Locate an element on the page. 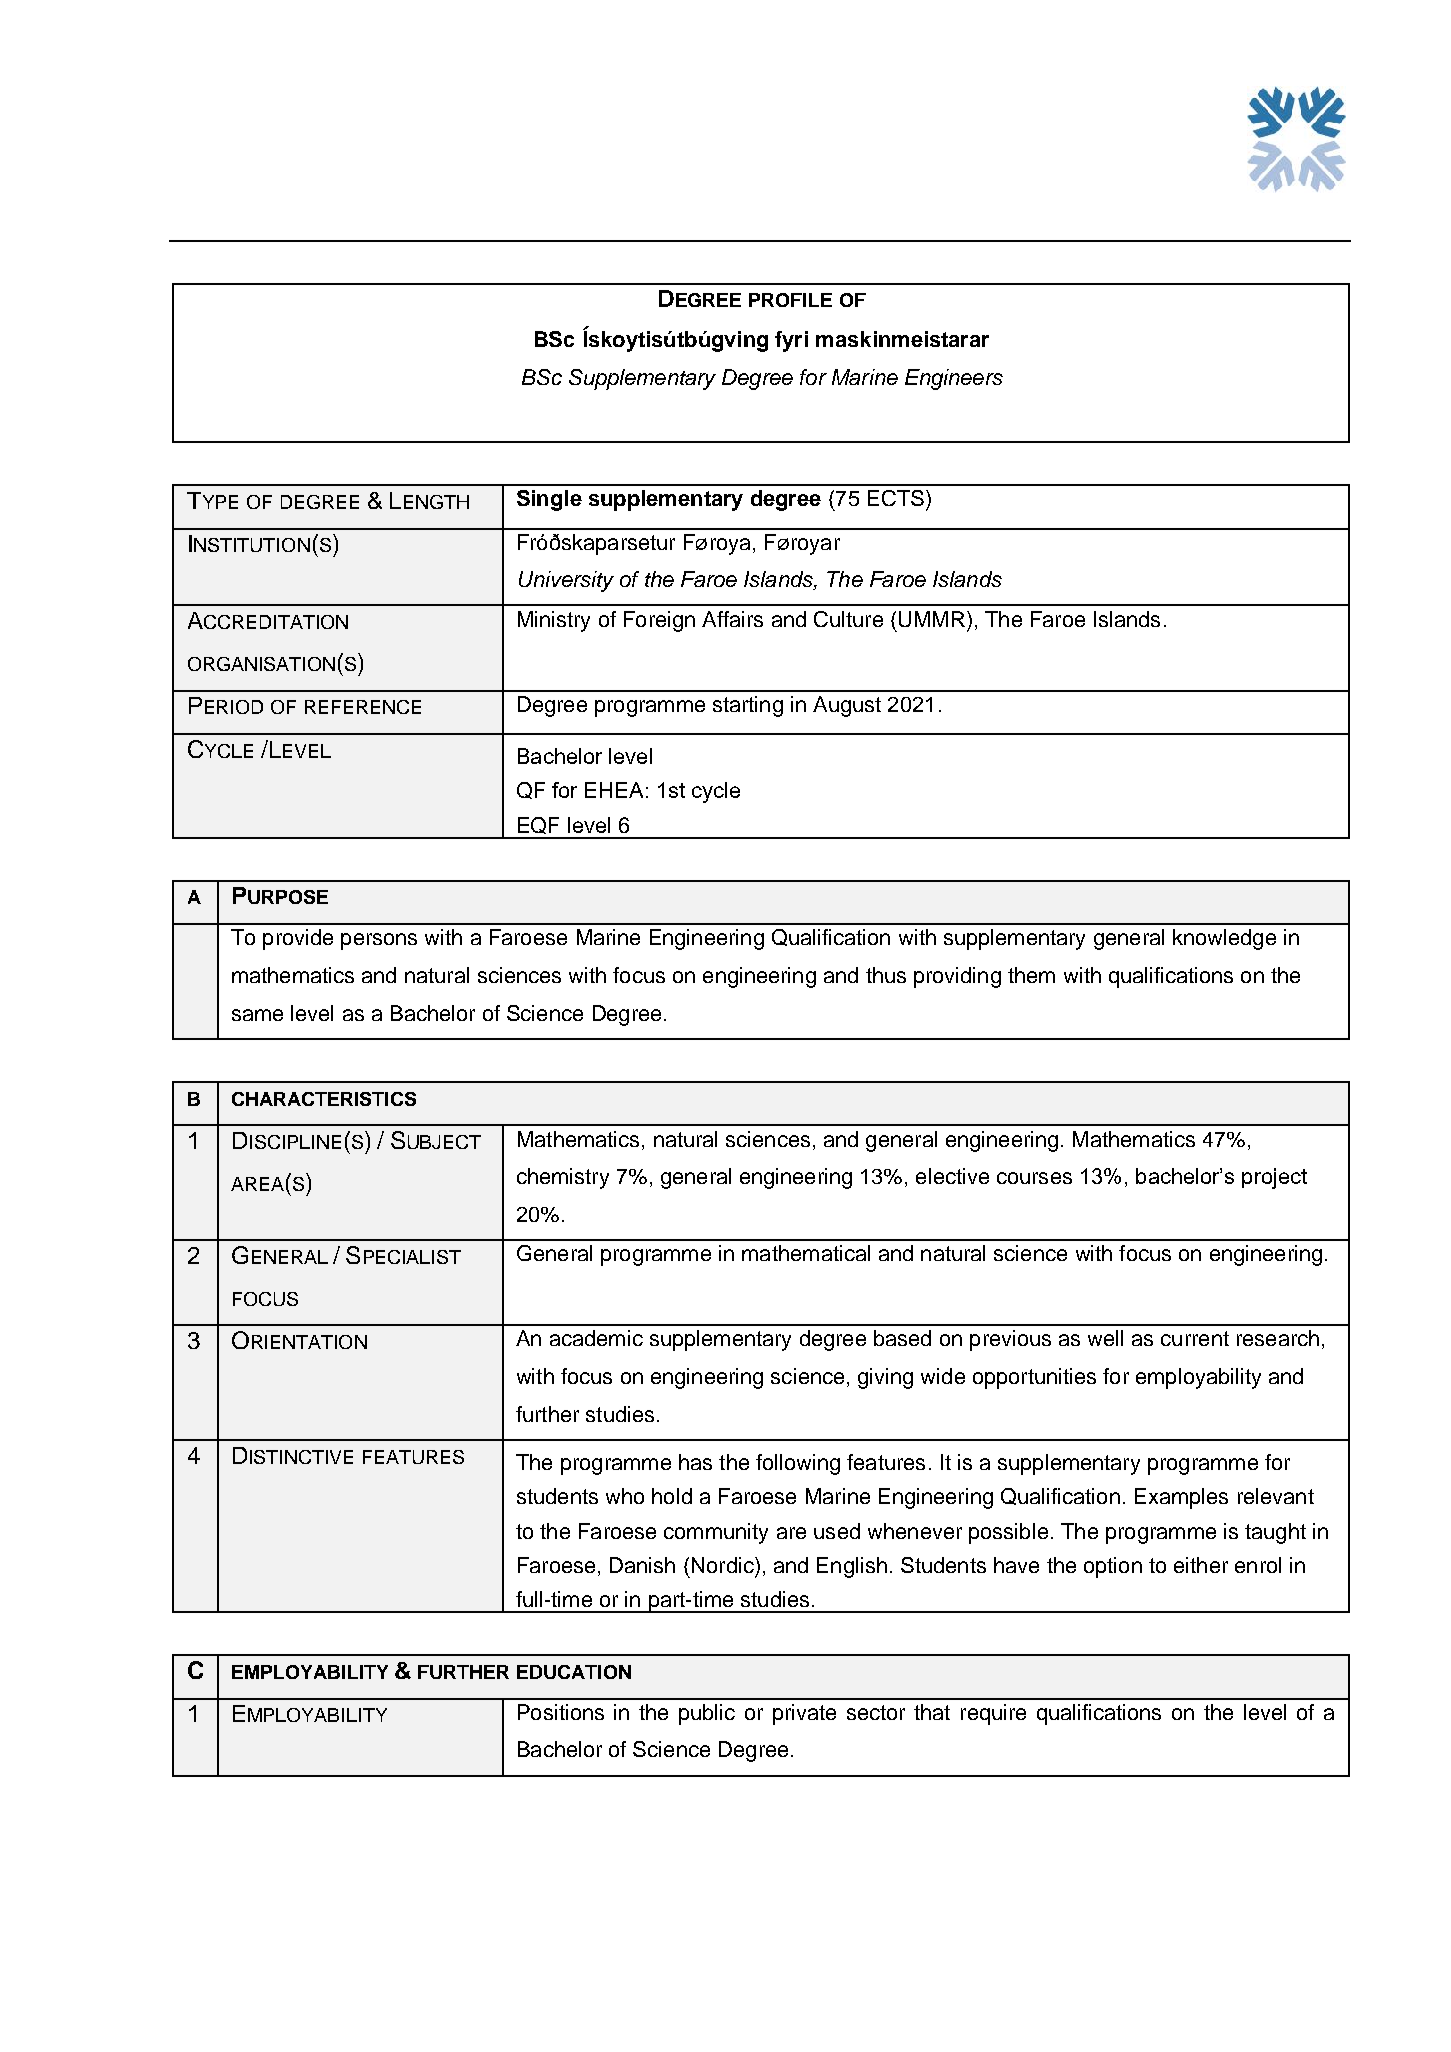 The height and width of the document is (2052, 1451). Engineers is located at coordinates (954, 379).
